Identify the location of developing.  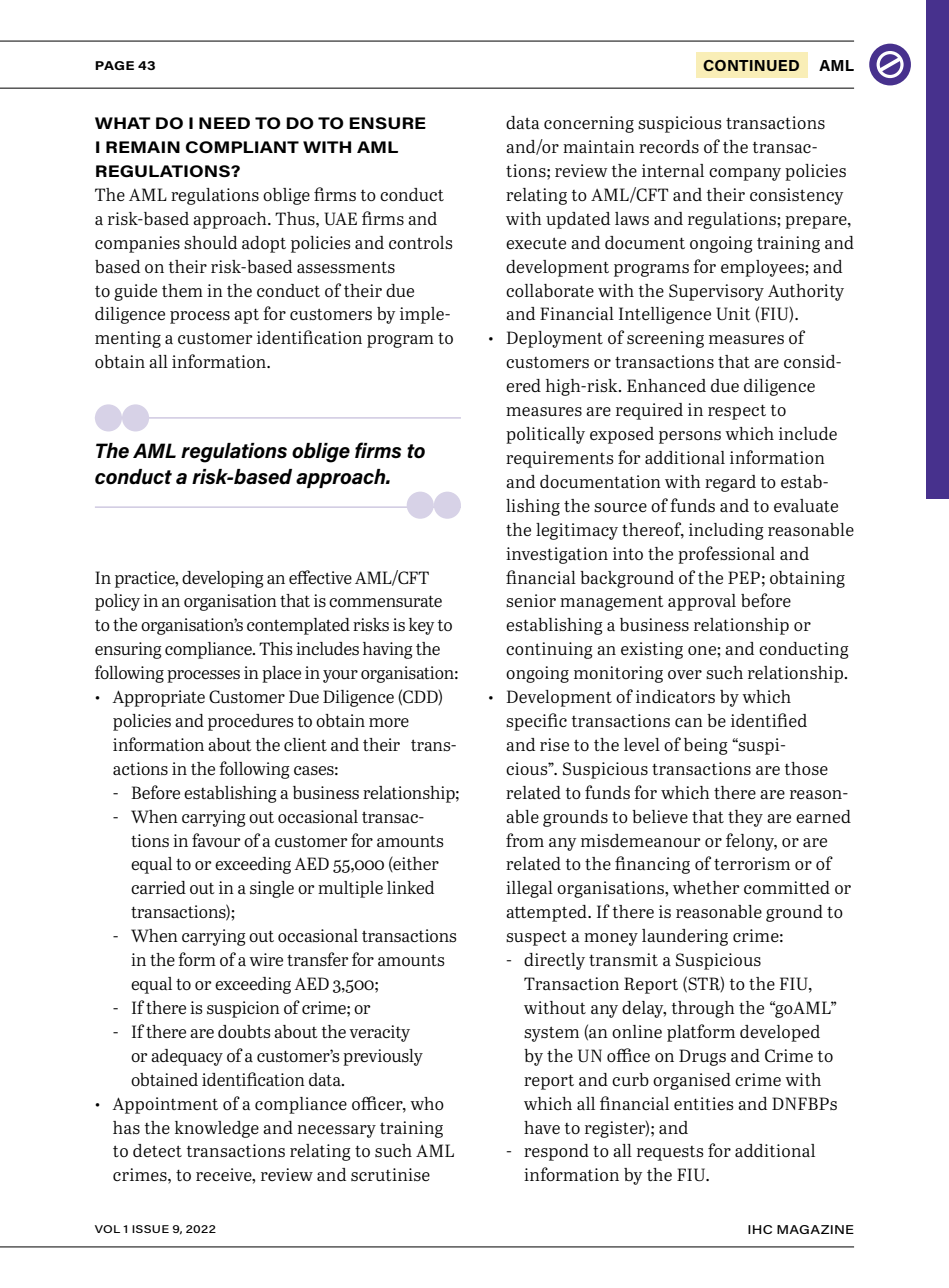
(223, 579).
